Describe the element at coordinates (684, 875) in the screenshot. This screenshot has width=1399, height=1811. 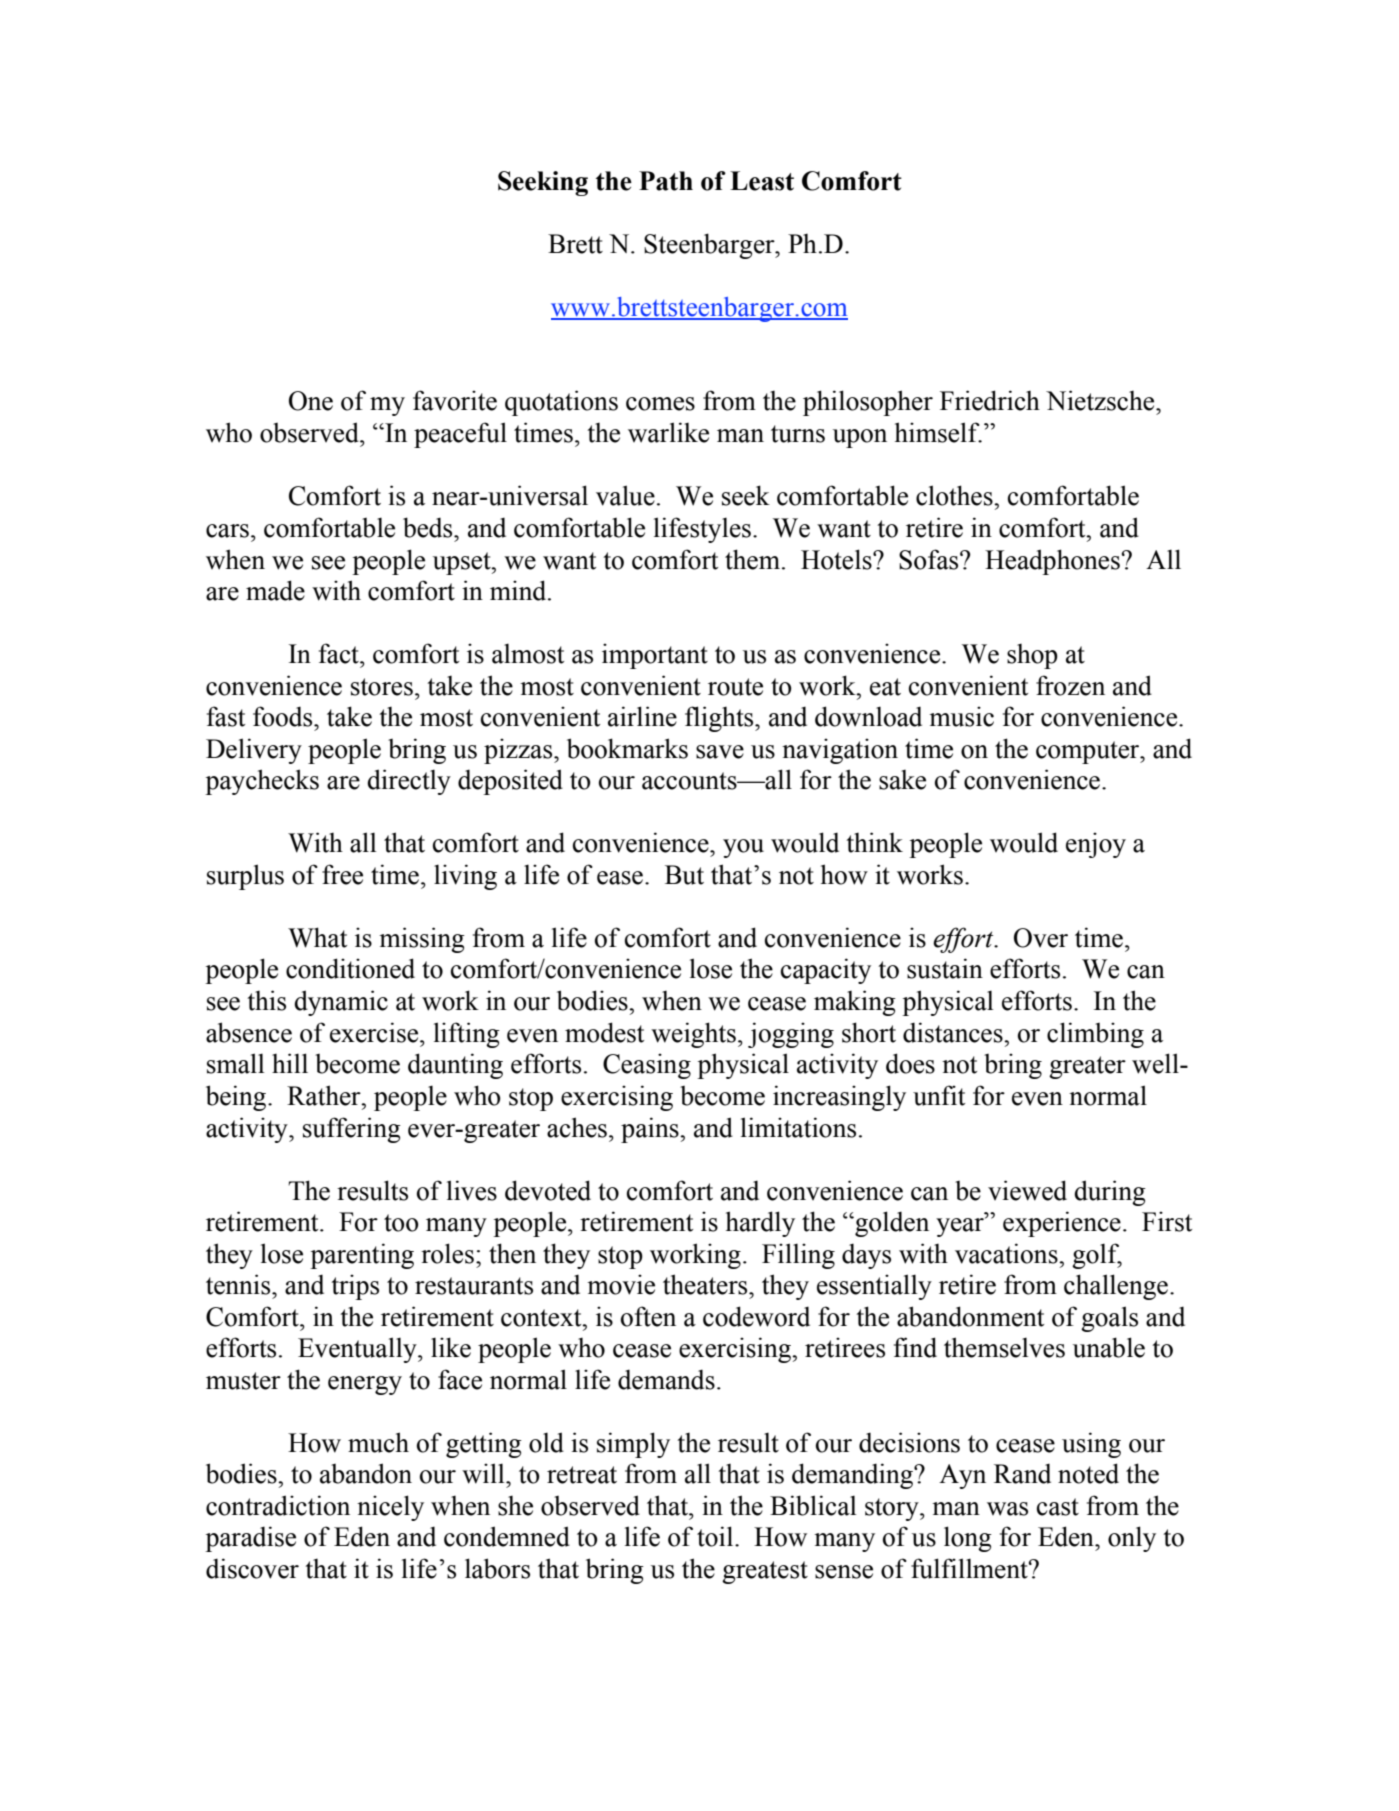
I see `But` at that location.
